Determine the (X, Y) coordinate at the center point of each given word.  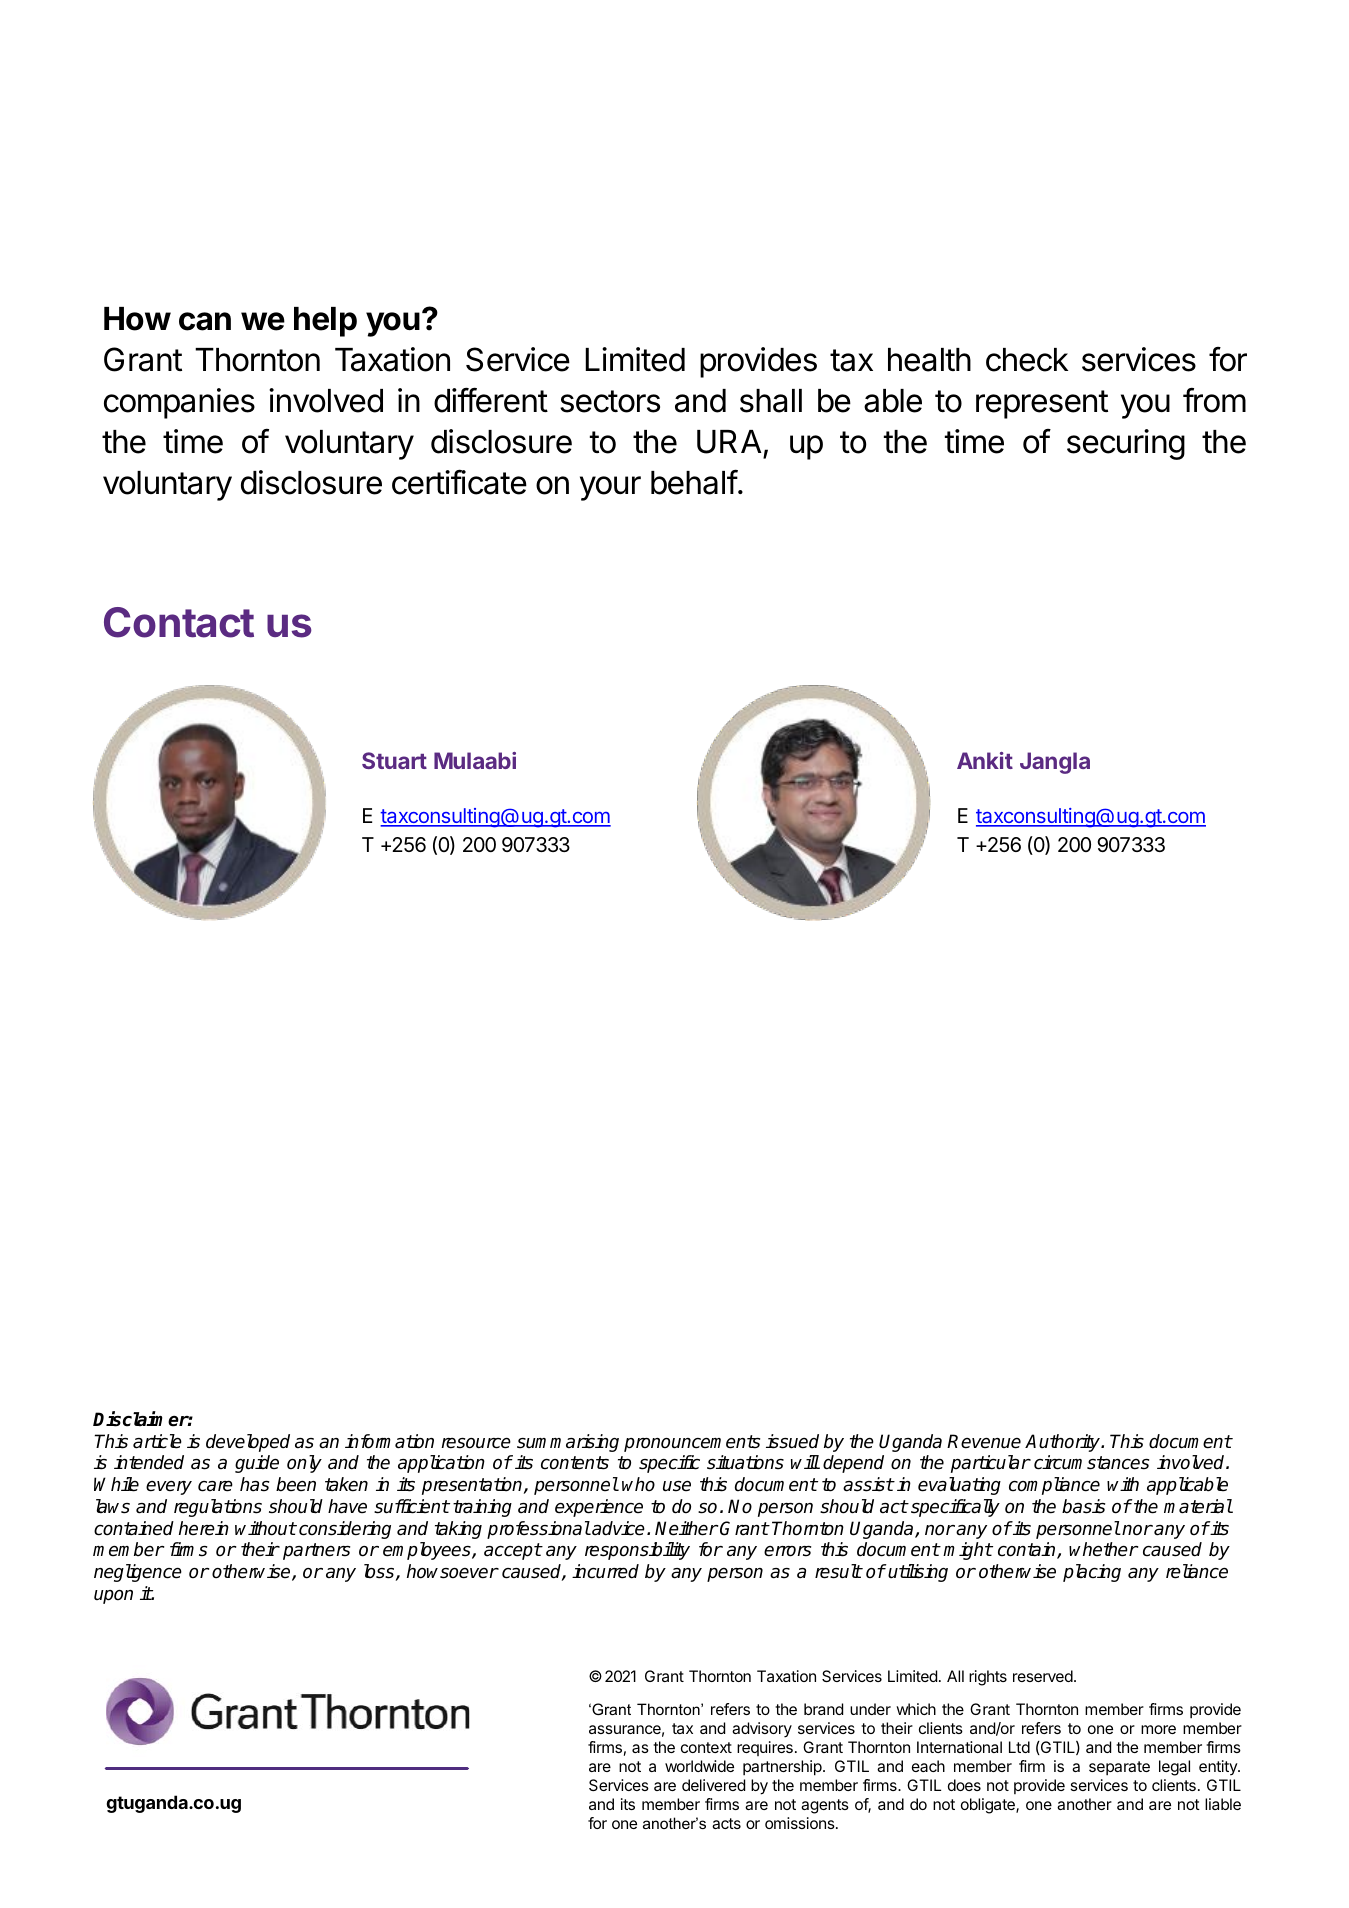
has (254, 1484)
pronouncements (692, 1443)
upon (113, 1597)
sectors (610, 401)
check (1027, 360)
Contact (179, 622)
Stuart (394, 760)
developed (248, 1443)
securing (1126, 444)
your (610, 488)
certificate (459, 482)
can (205, 321)
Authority (1063, 1443)
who (638, 1484)
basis (1083, 1506)
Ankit (985, 760)
